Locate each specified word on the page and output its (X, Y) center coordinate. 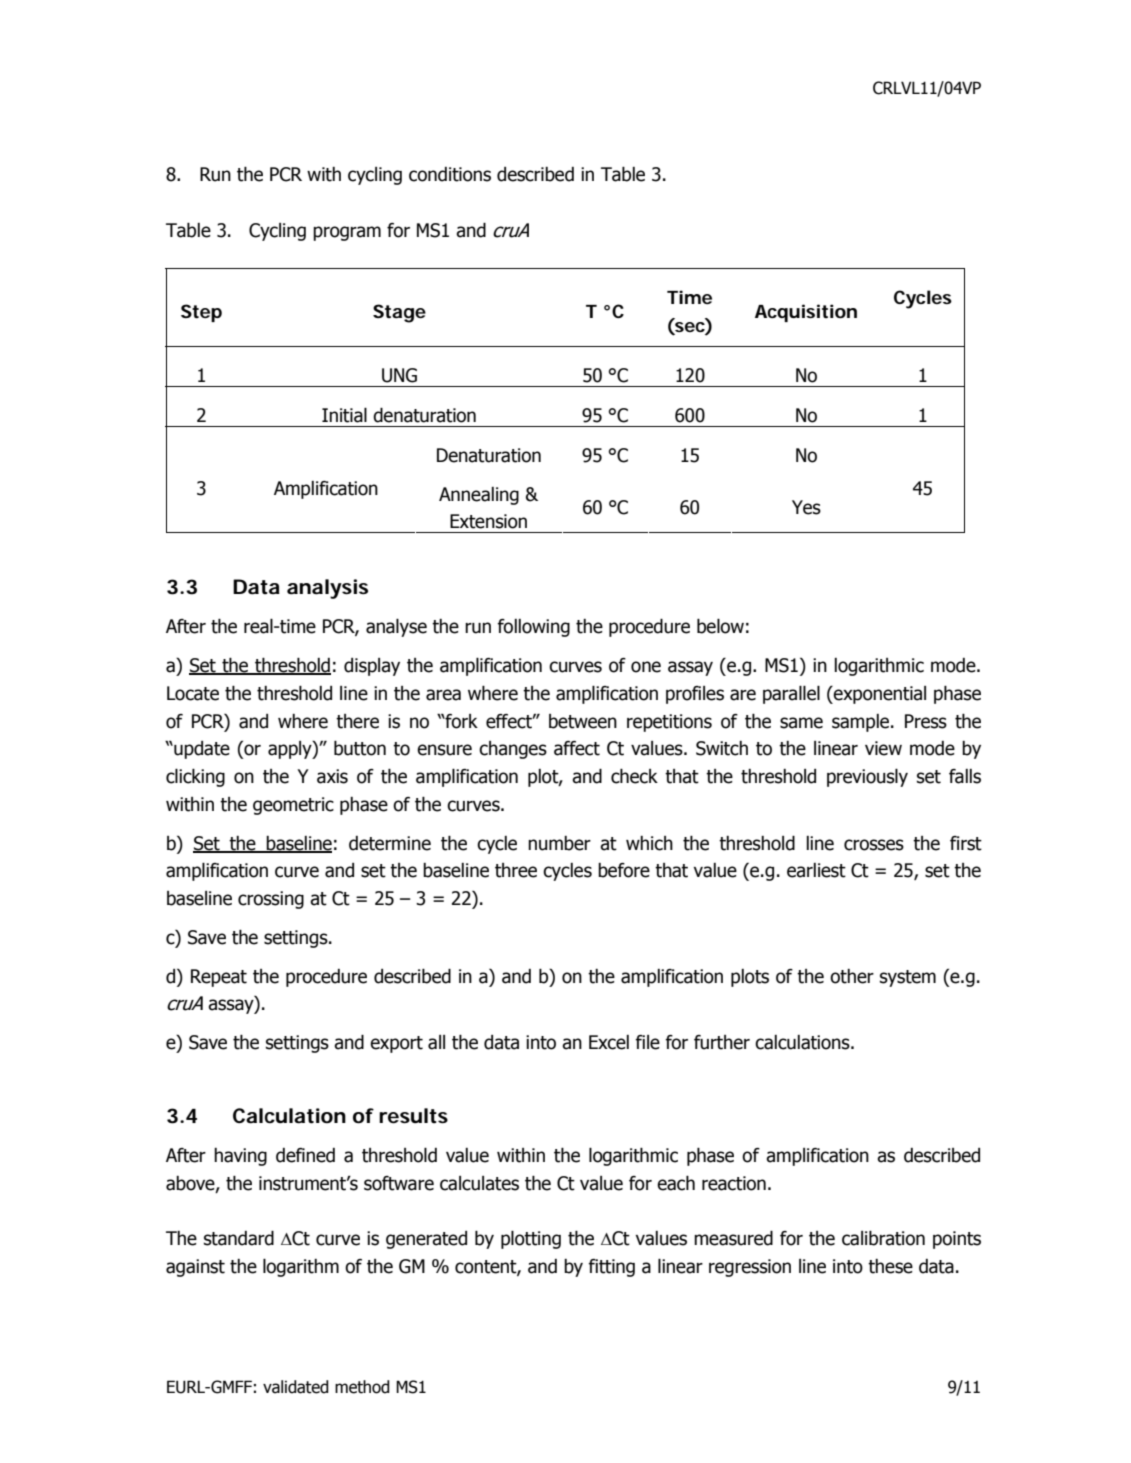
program (347, 233)
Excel (609, 1042)
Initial (344, 415)
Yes (806, 507)
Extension (488, 521)
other (852, 976)
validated (296, 1387)
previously (867, 777)
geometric (293, 806)
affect (577, 748)
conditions (450, 174)
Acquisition (806, 313)
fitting (611, 1268)
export (396, 1044)
